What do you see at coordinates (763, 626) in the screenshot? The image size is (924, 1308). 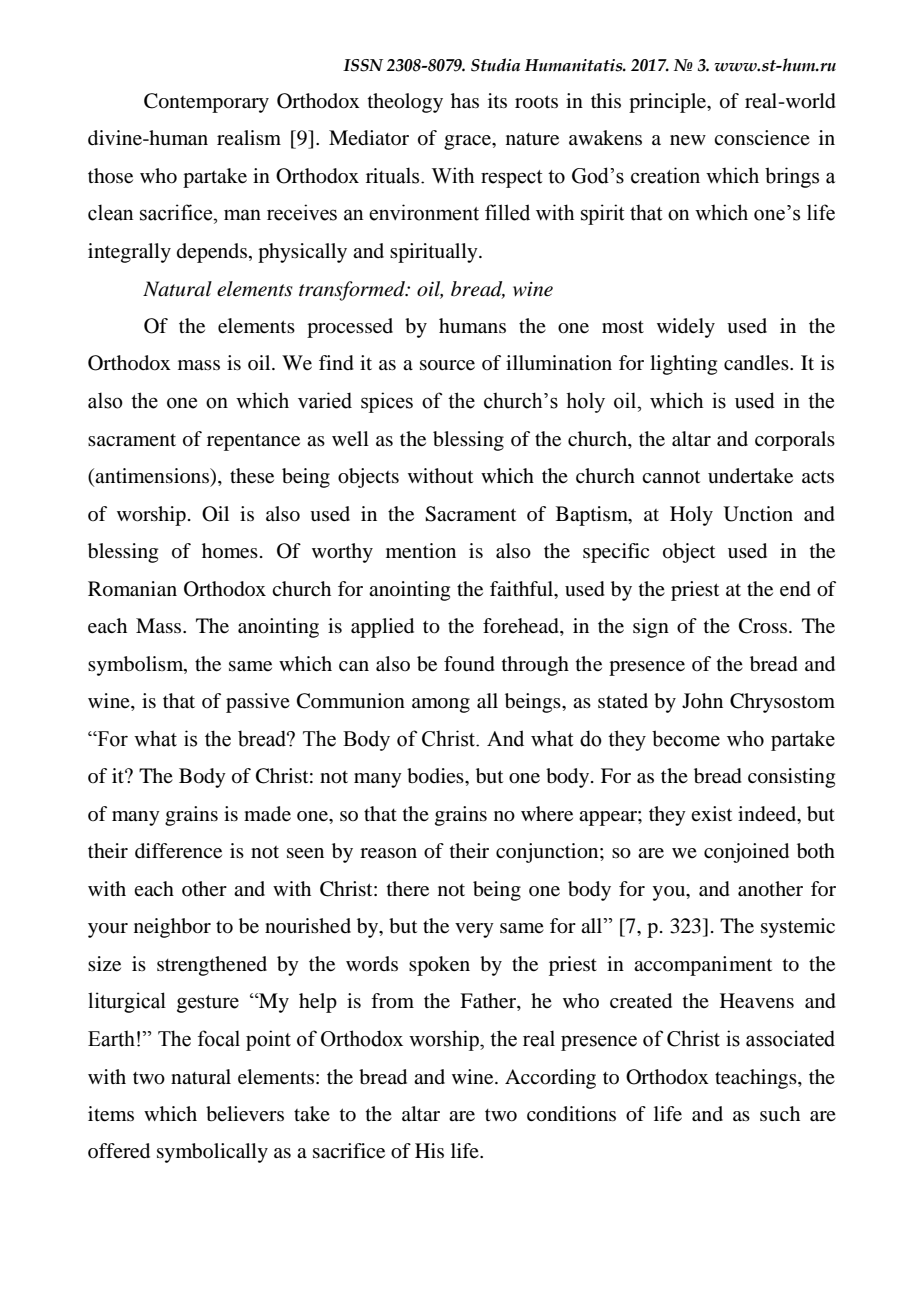 I see `Cross` at bounding box center [763, 626].
